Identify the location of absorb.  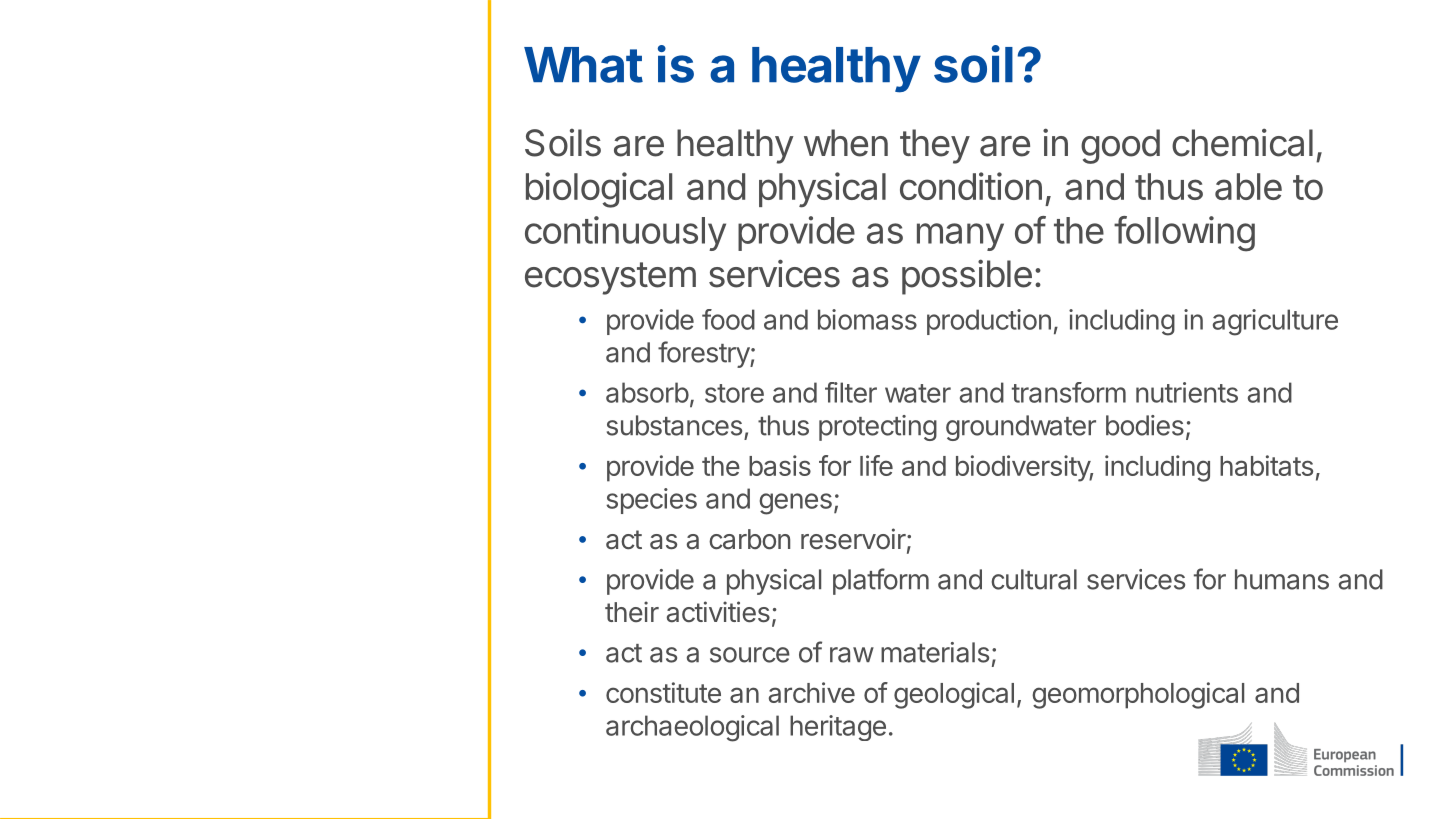
(647, 392).
